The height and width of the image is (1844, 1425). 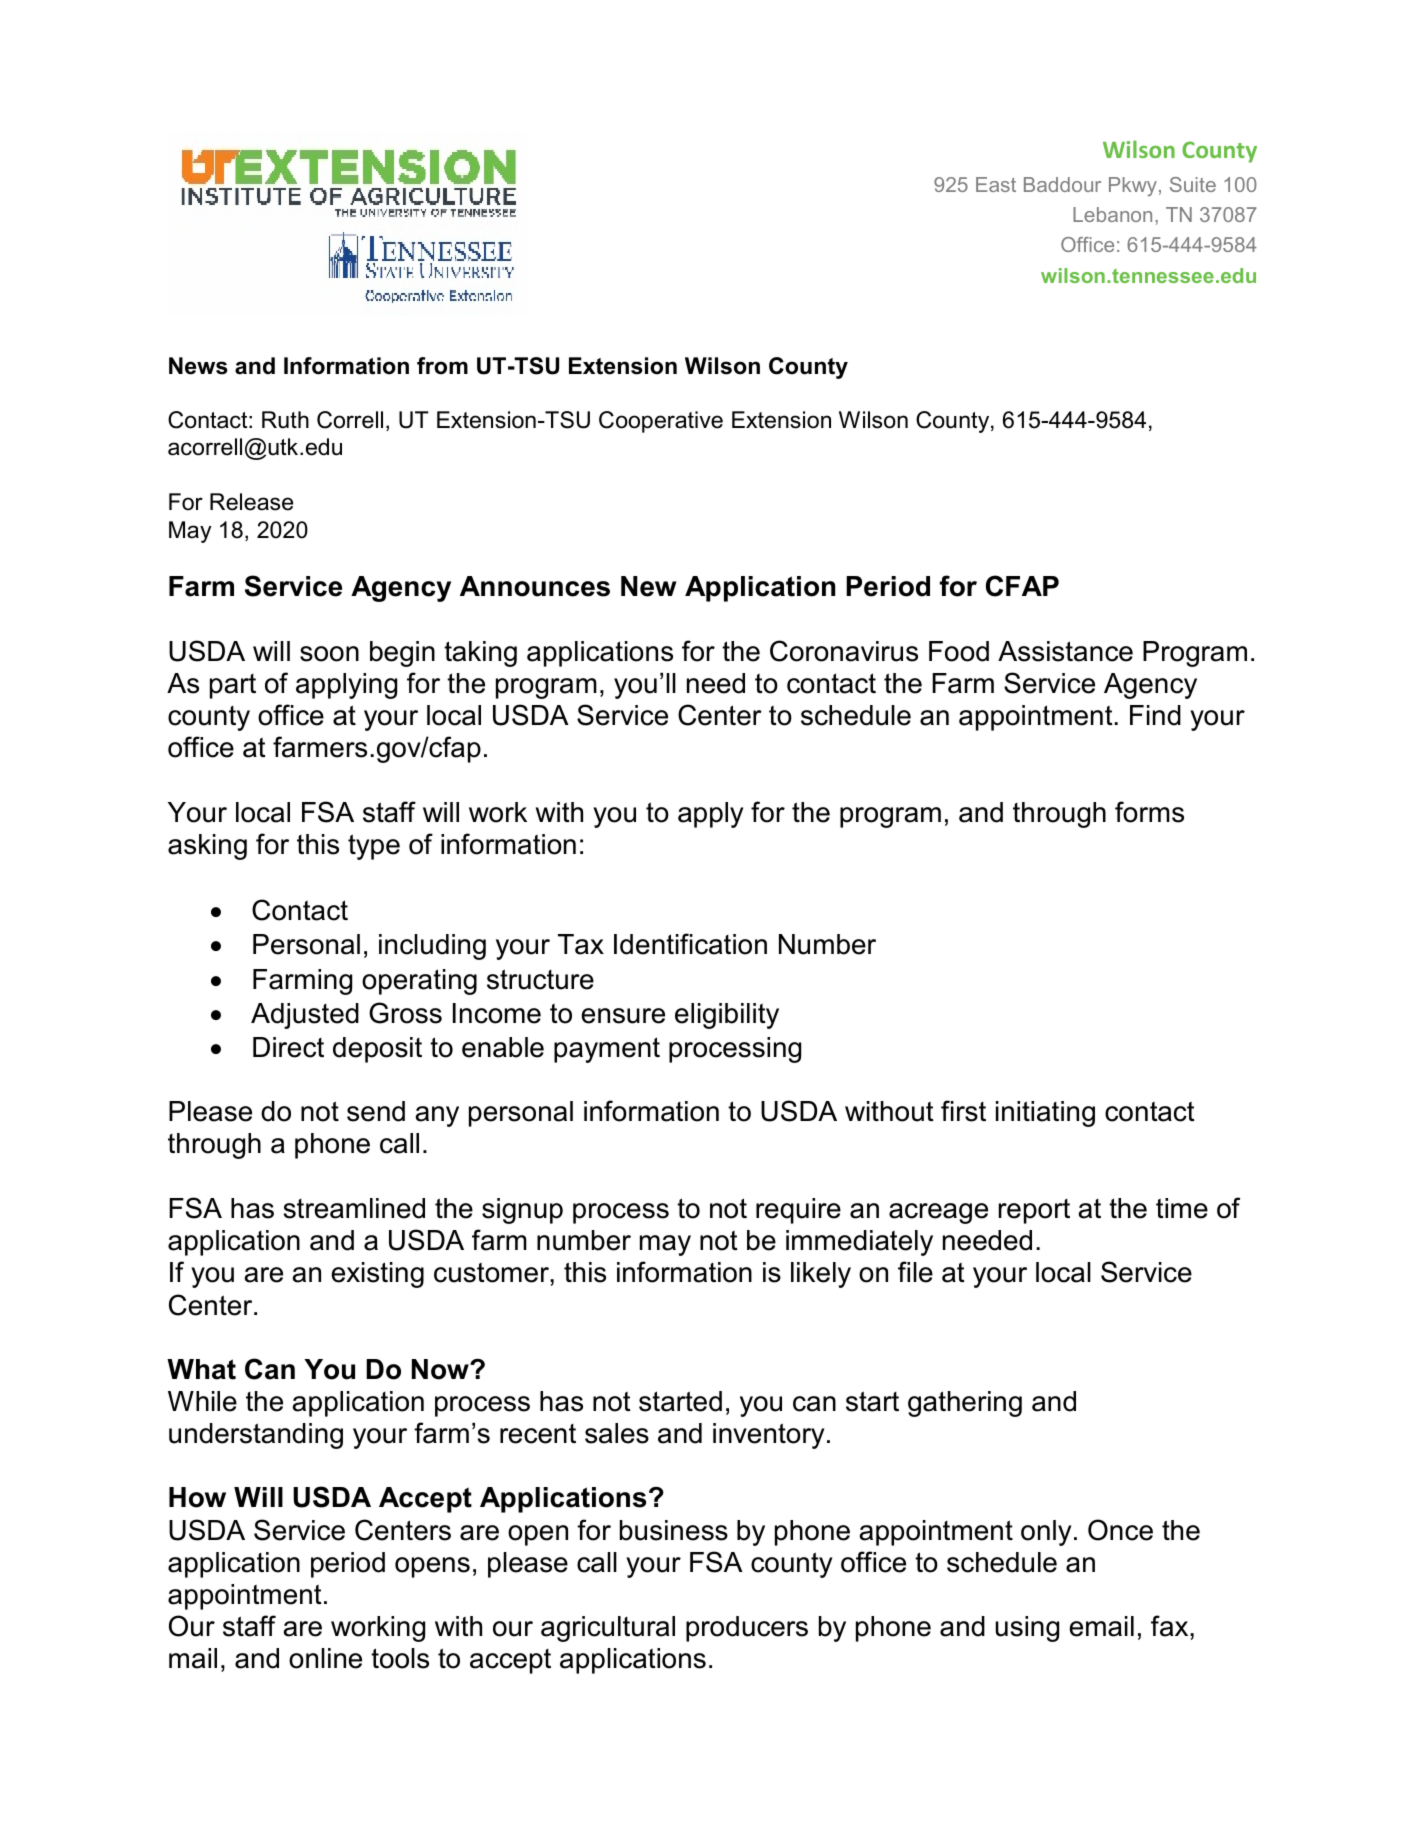 I want to click on soon, so click(x=329, y=654).
